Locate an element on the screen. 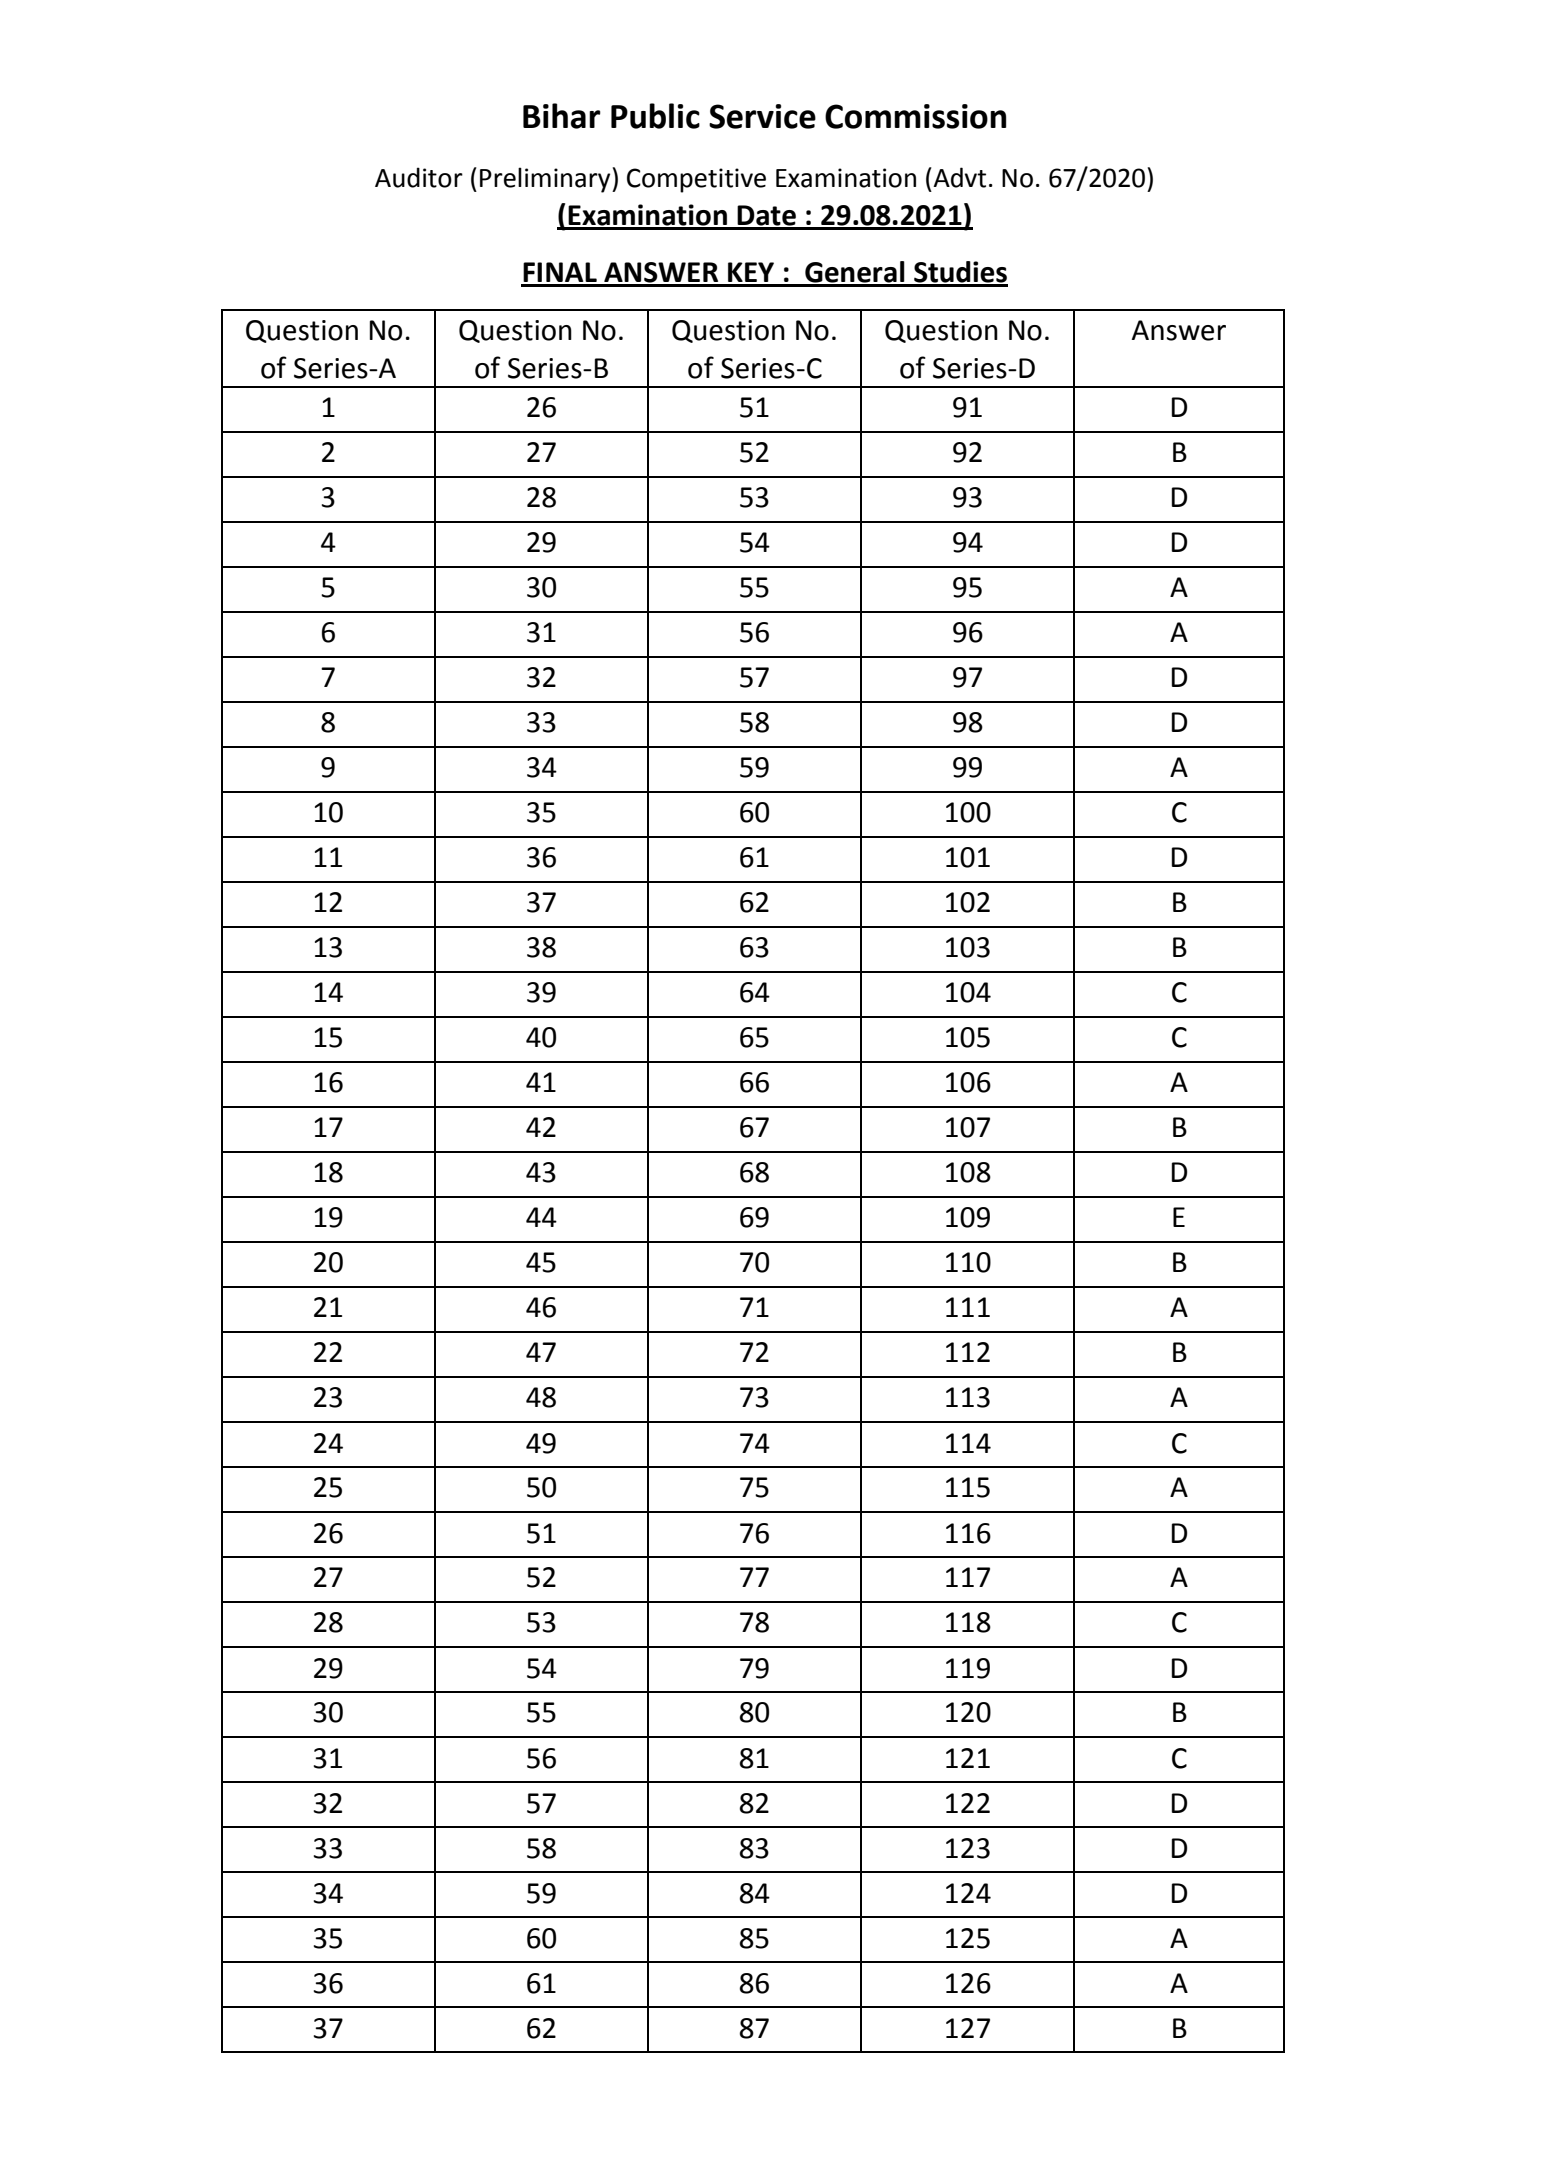 This screenshot has height=2184, width=1545. Preliminary is located at coordinates (546, 180).
